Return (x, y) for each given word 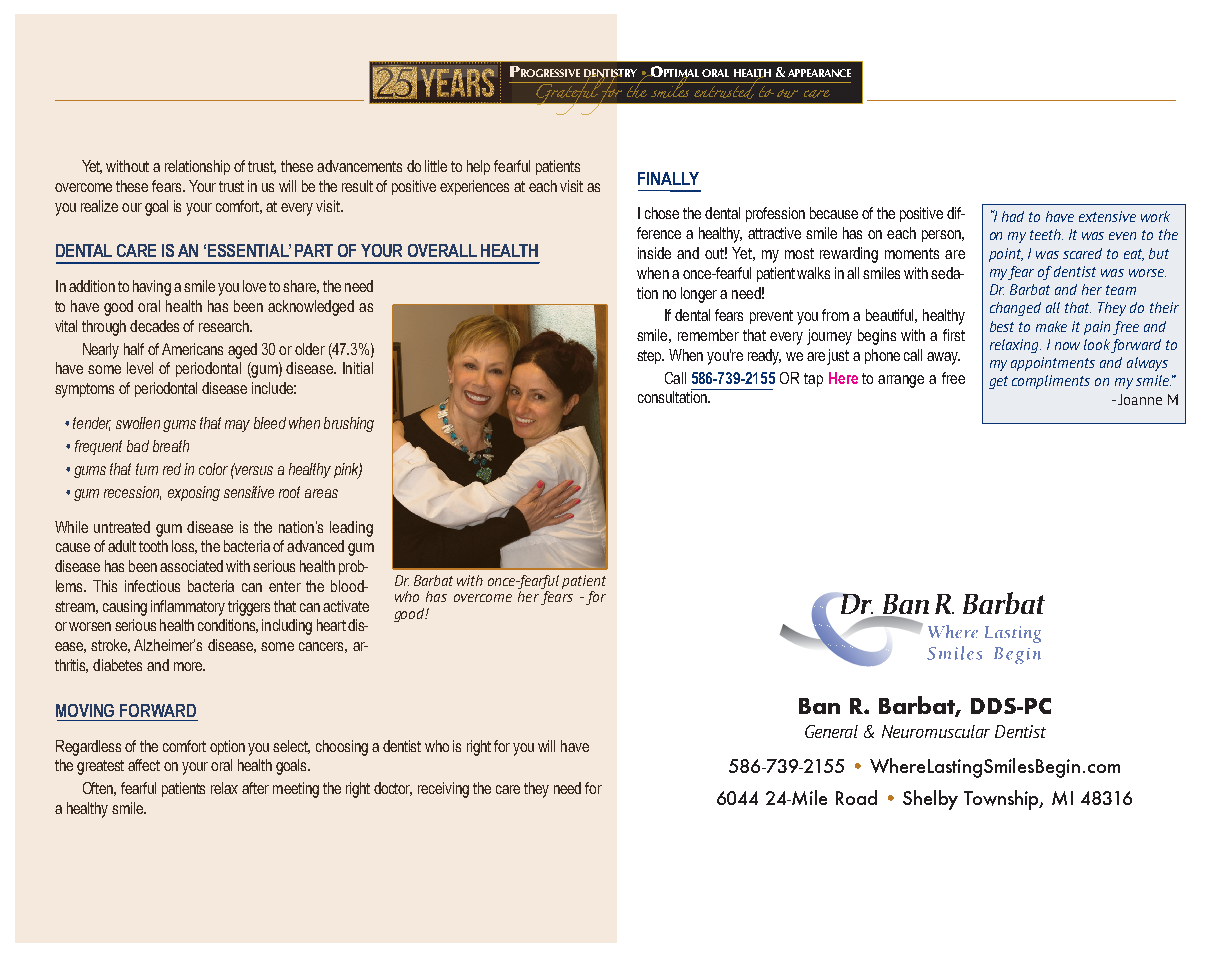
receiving (443, 790)
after (255, 788)
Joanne (1140, 399)
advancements (359, 166)
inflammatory (188, 608)
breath (171, 446)
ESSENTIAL (249, 250)
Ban (819, 706)
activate (346, 606)
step (650, 357)
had (1013, 216)
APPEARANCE (819, 73)
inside (654, 253)
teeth (1046, 234)
